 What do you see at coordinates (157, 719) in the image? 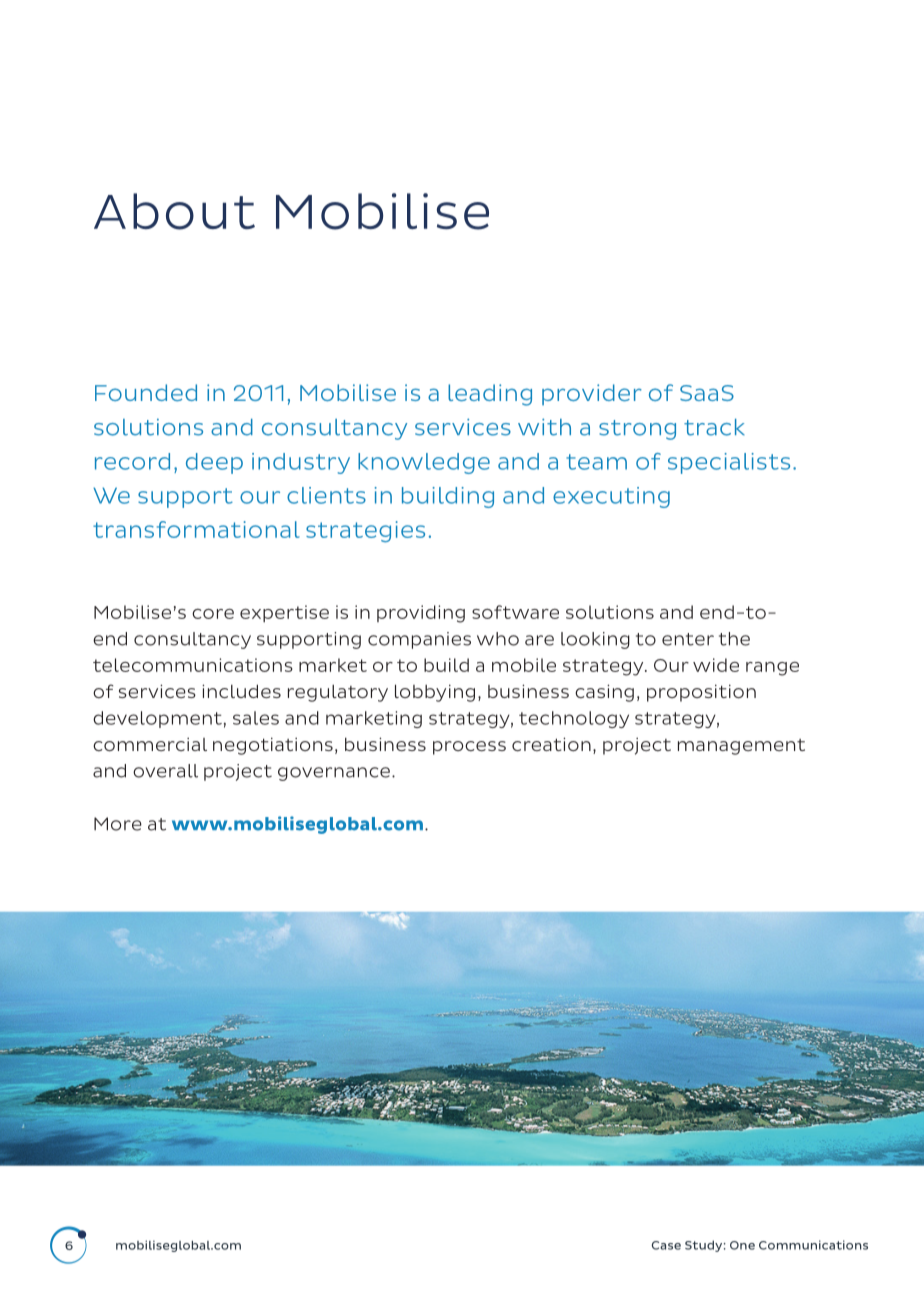
I see `development` at bounding box center [157, 719].
